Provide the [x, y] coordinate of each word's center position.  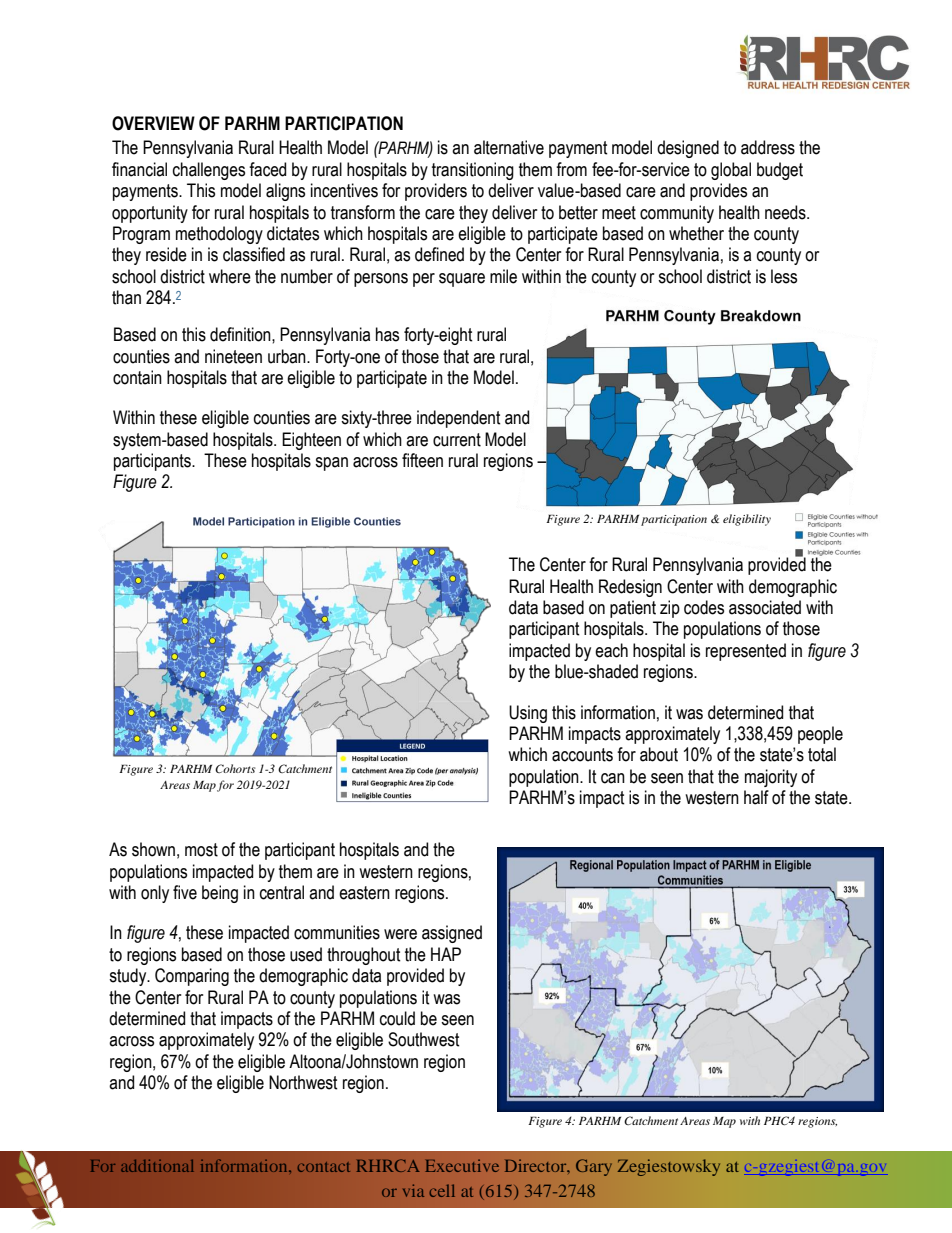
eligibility [747, 520]
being [220, 894]
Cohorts [235, 768]
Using [528, 714]
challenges [209, 171]
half [756, 797]
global [731, 171]
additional [157, 1166]
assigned [452, 934]
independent [459, 419]
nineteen [233, 356]
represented [746, 652]
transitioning [473, 171]
